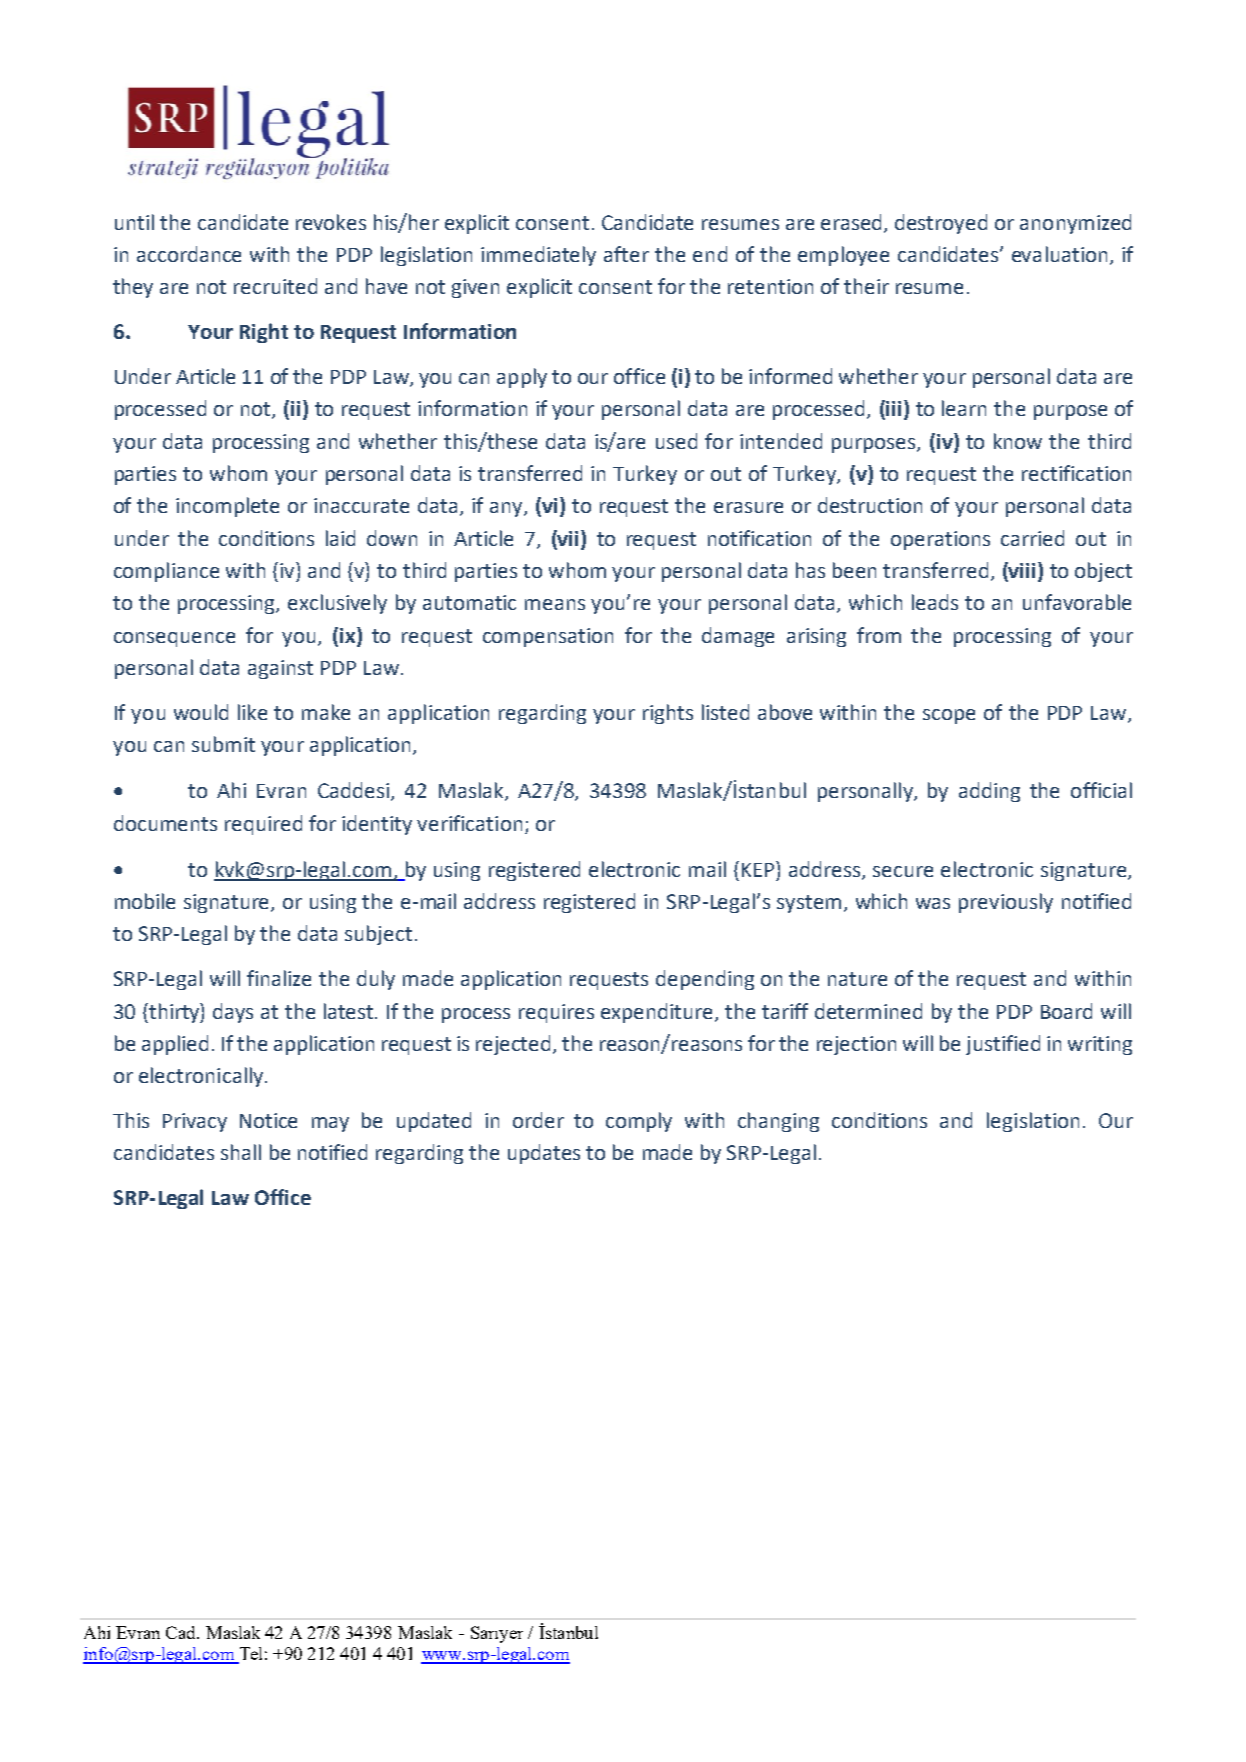  Describe the element at coordinates (626, 254) in the document. I see `after` at that location.
